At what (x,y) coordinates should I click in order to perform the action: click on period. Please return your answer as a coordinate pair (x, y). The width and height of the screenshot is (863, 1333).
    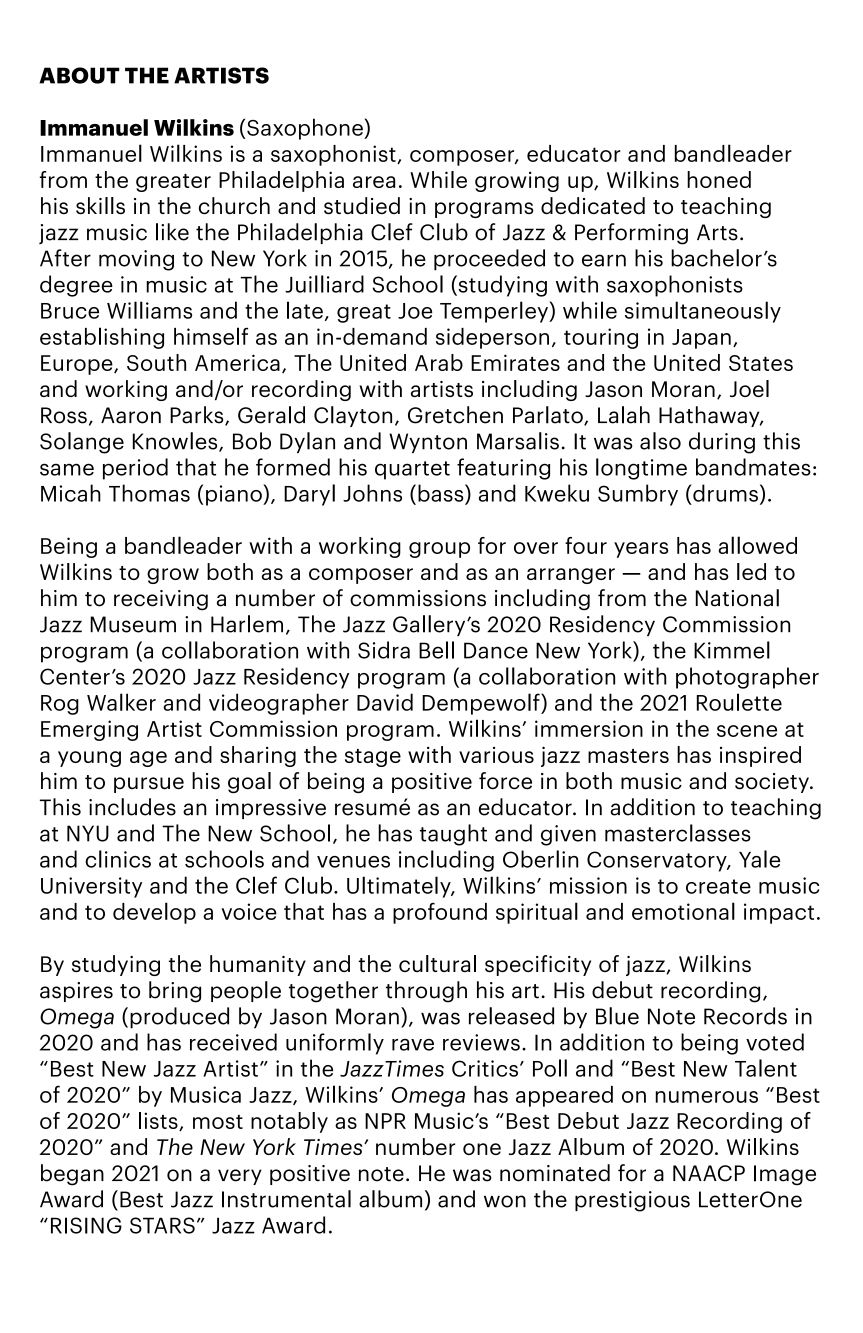
    Looking at the image, I should click on (135, 469).
